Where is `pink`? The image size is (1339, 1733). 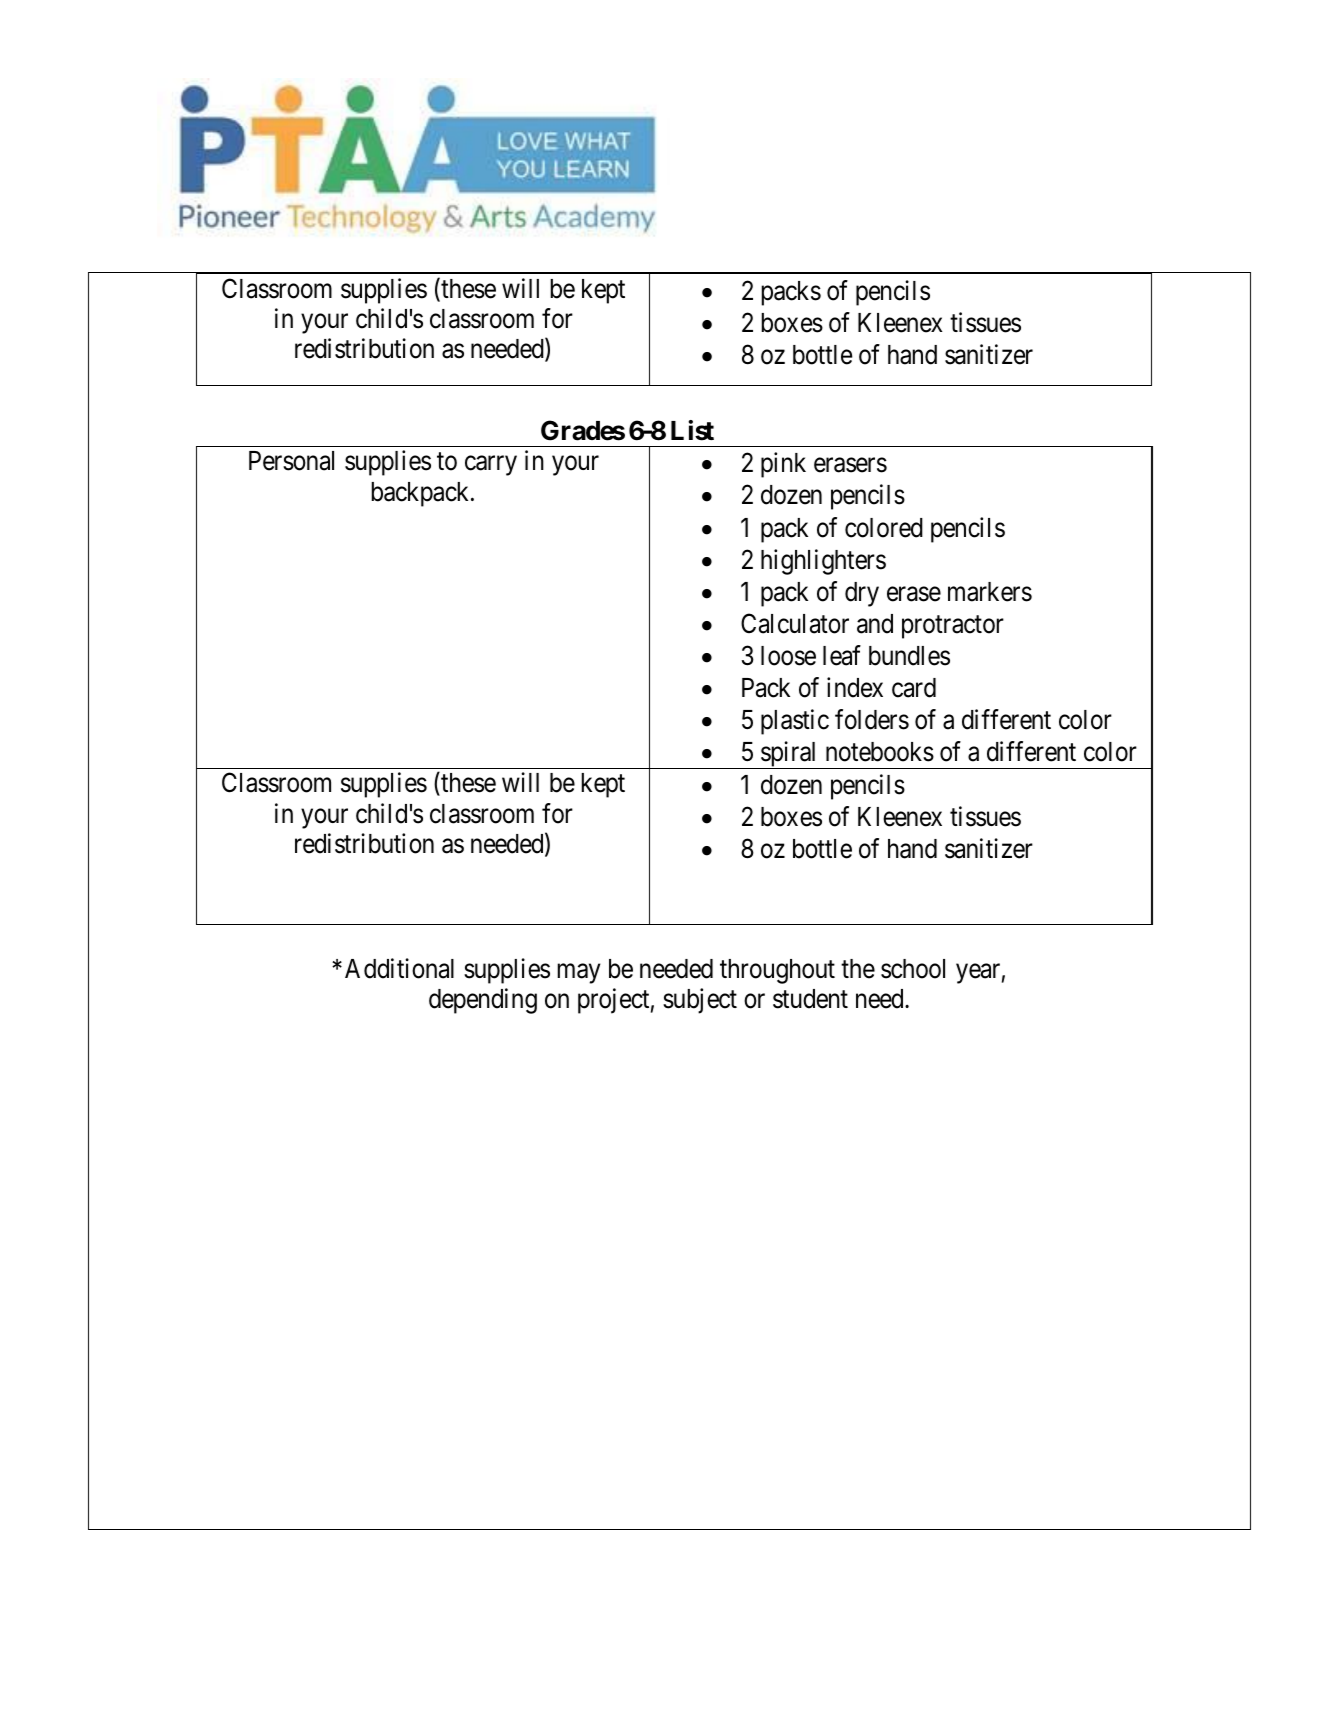
pink is located at coordinates (783, 465).
